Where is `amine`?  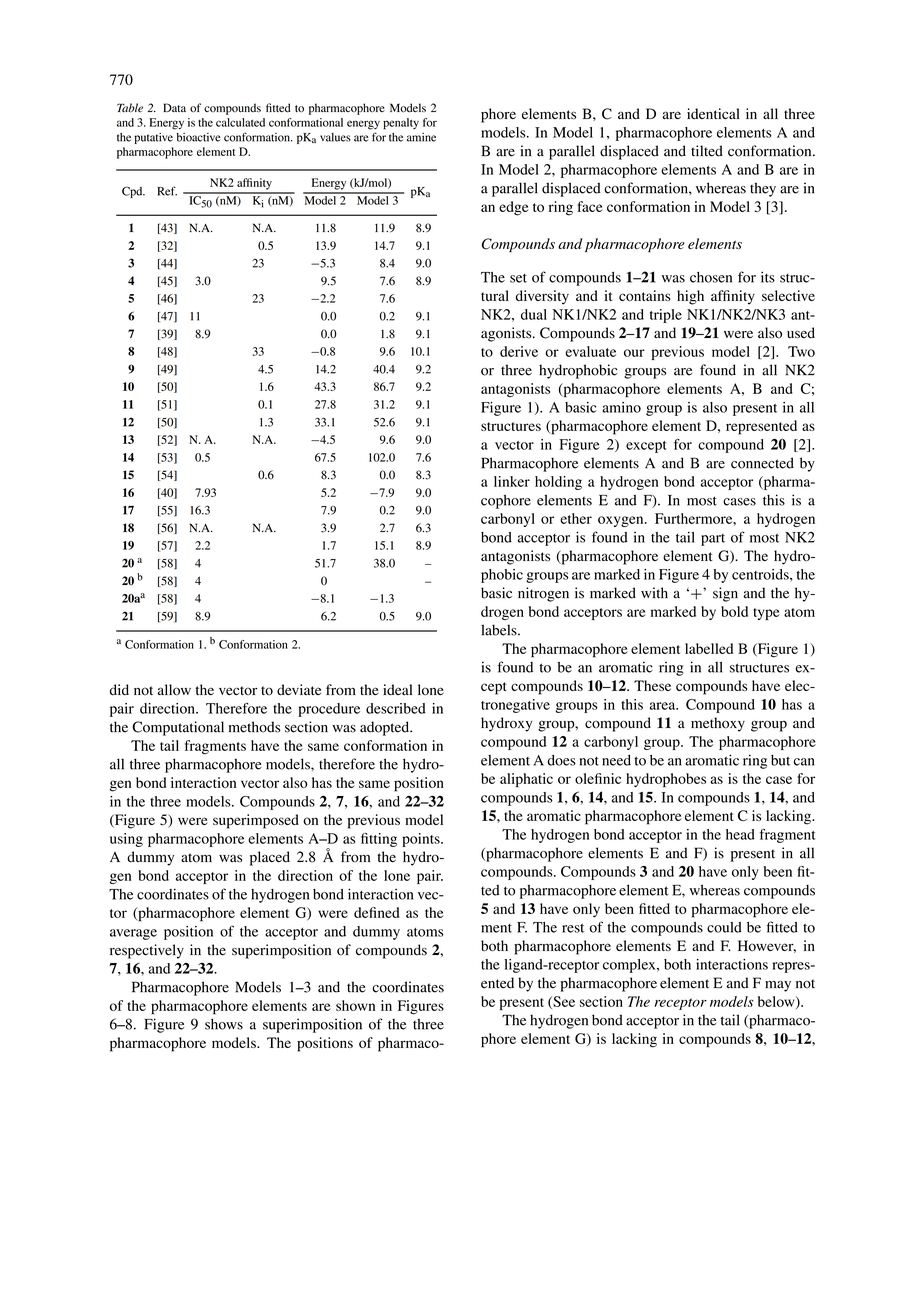
amine is located at coordinates (421, 137).
